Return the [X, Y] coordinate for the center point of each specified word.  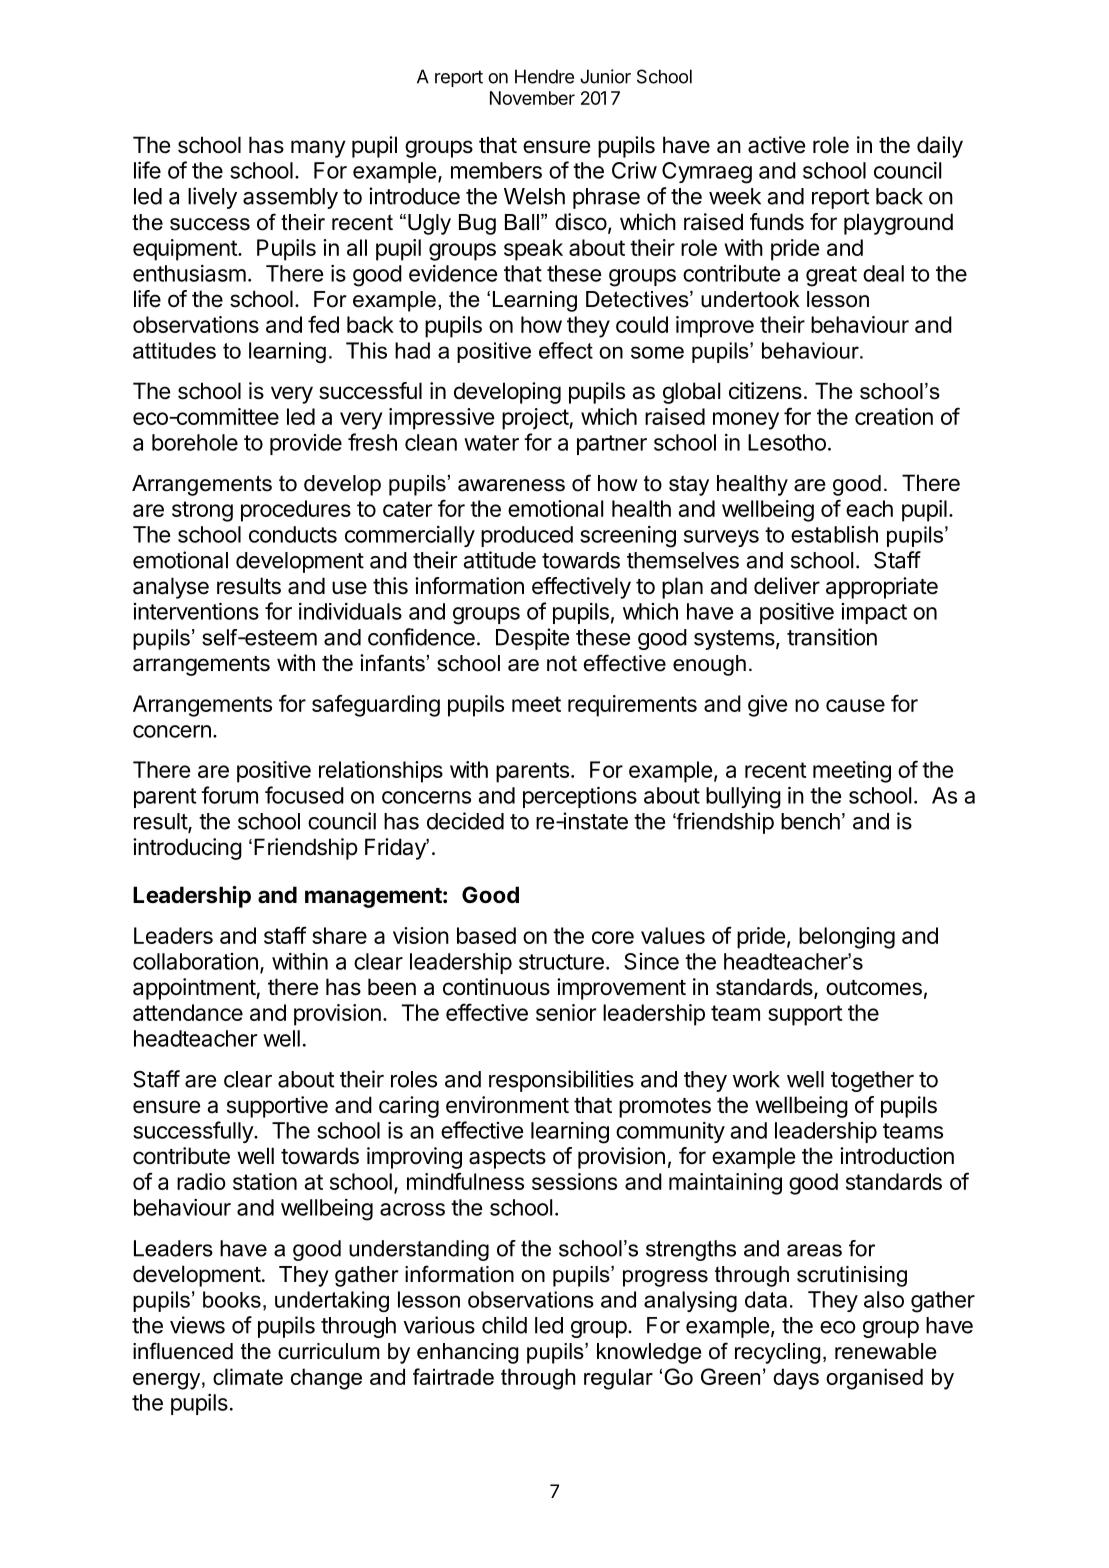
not [562, 663]
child [504, 1325]
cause [855, 705]
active [776, 145]
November [532, 98]
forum [229, 795]
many [318, 149]
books [232, 1299]
